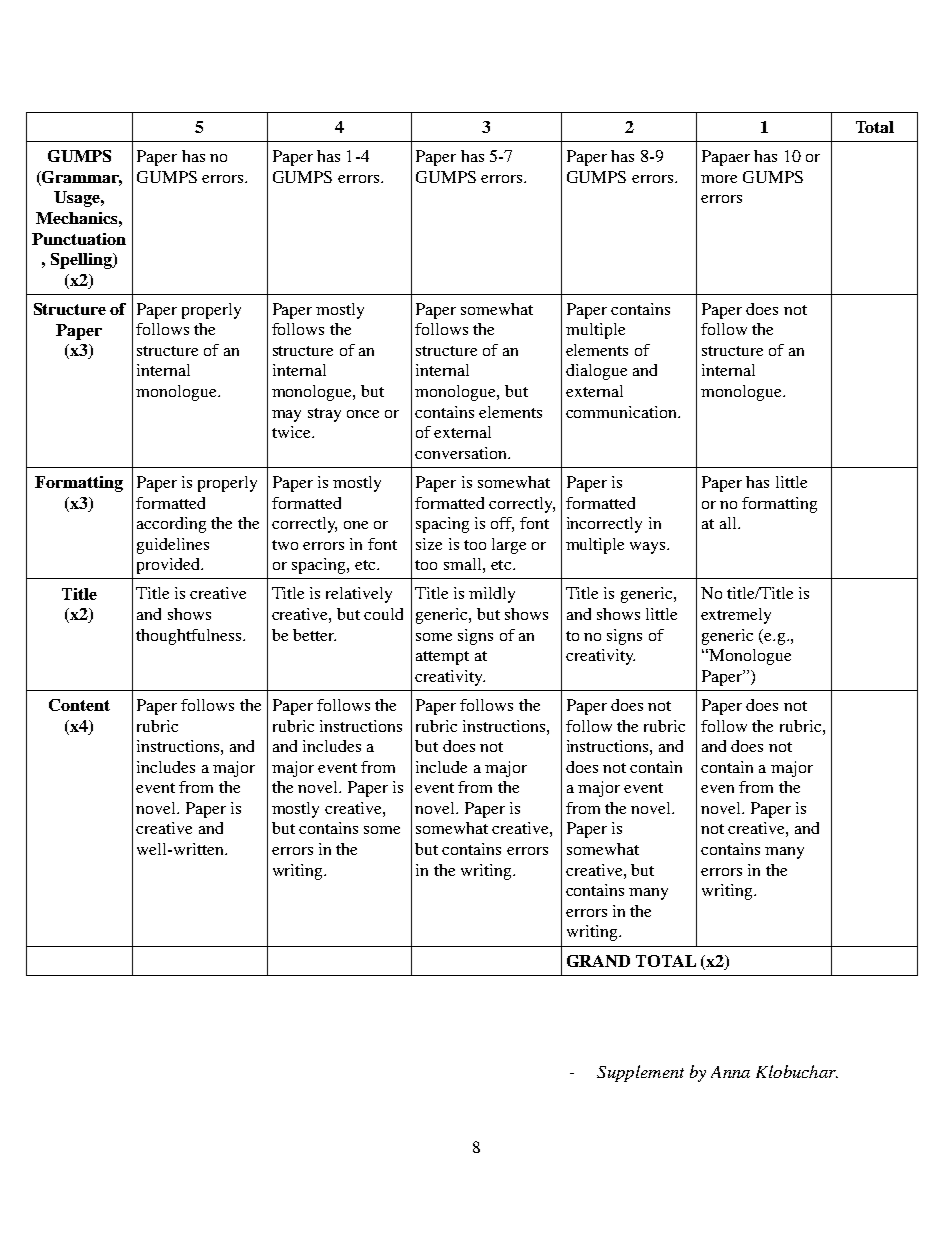 Image resolution: width=952 pixels, height=1233 pixels. Describe the element at coordinates (363, 414) in the screenshot. I see `once` at that location.
